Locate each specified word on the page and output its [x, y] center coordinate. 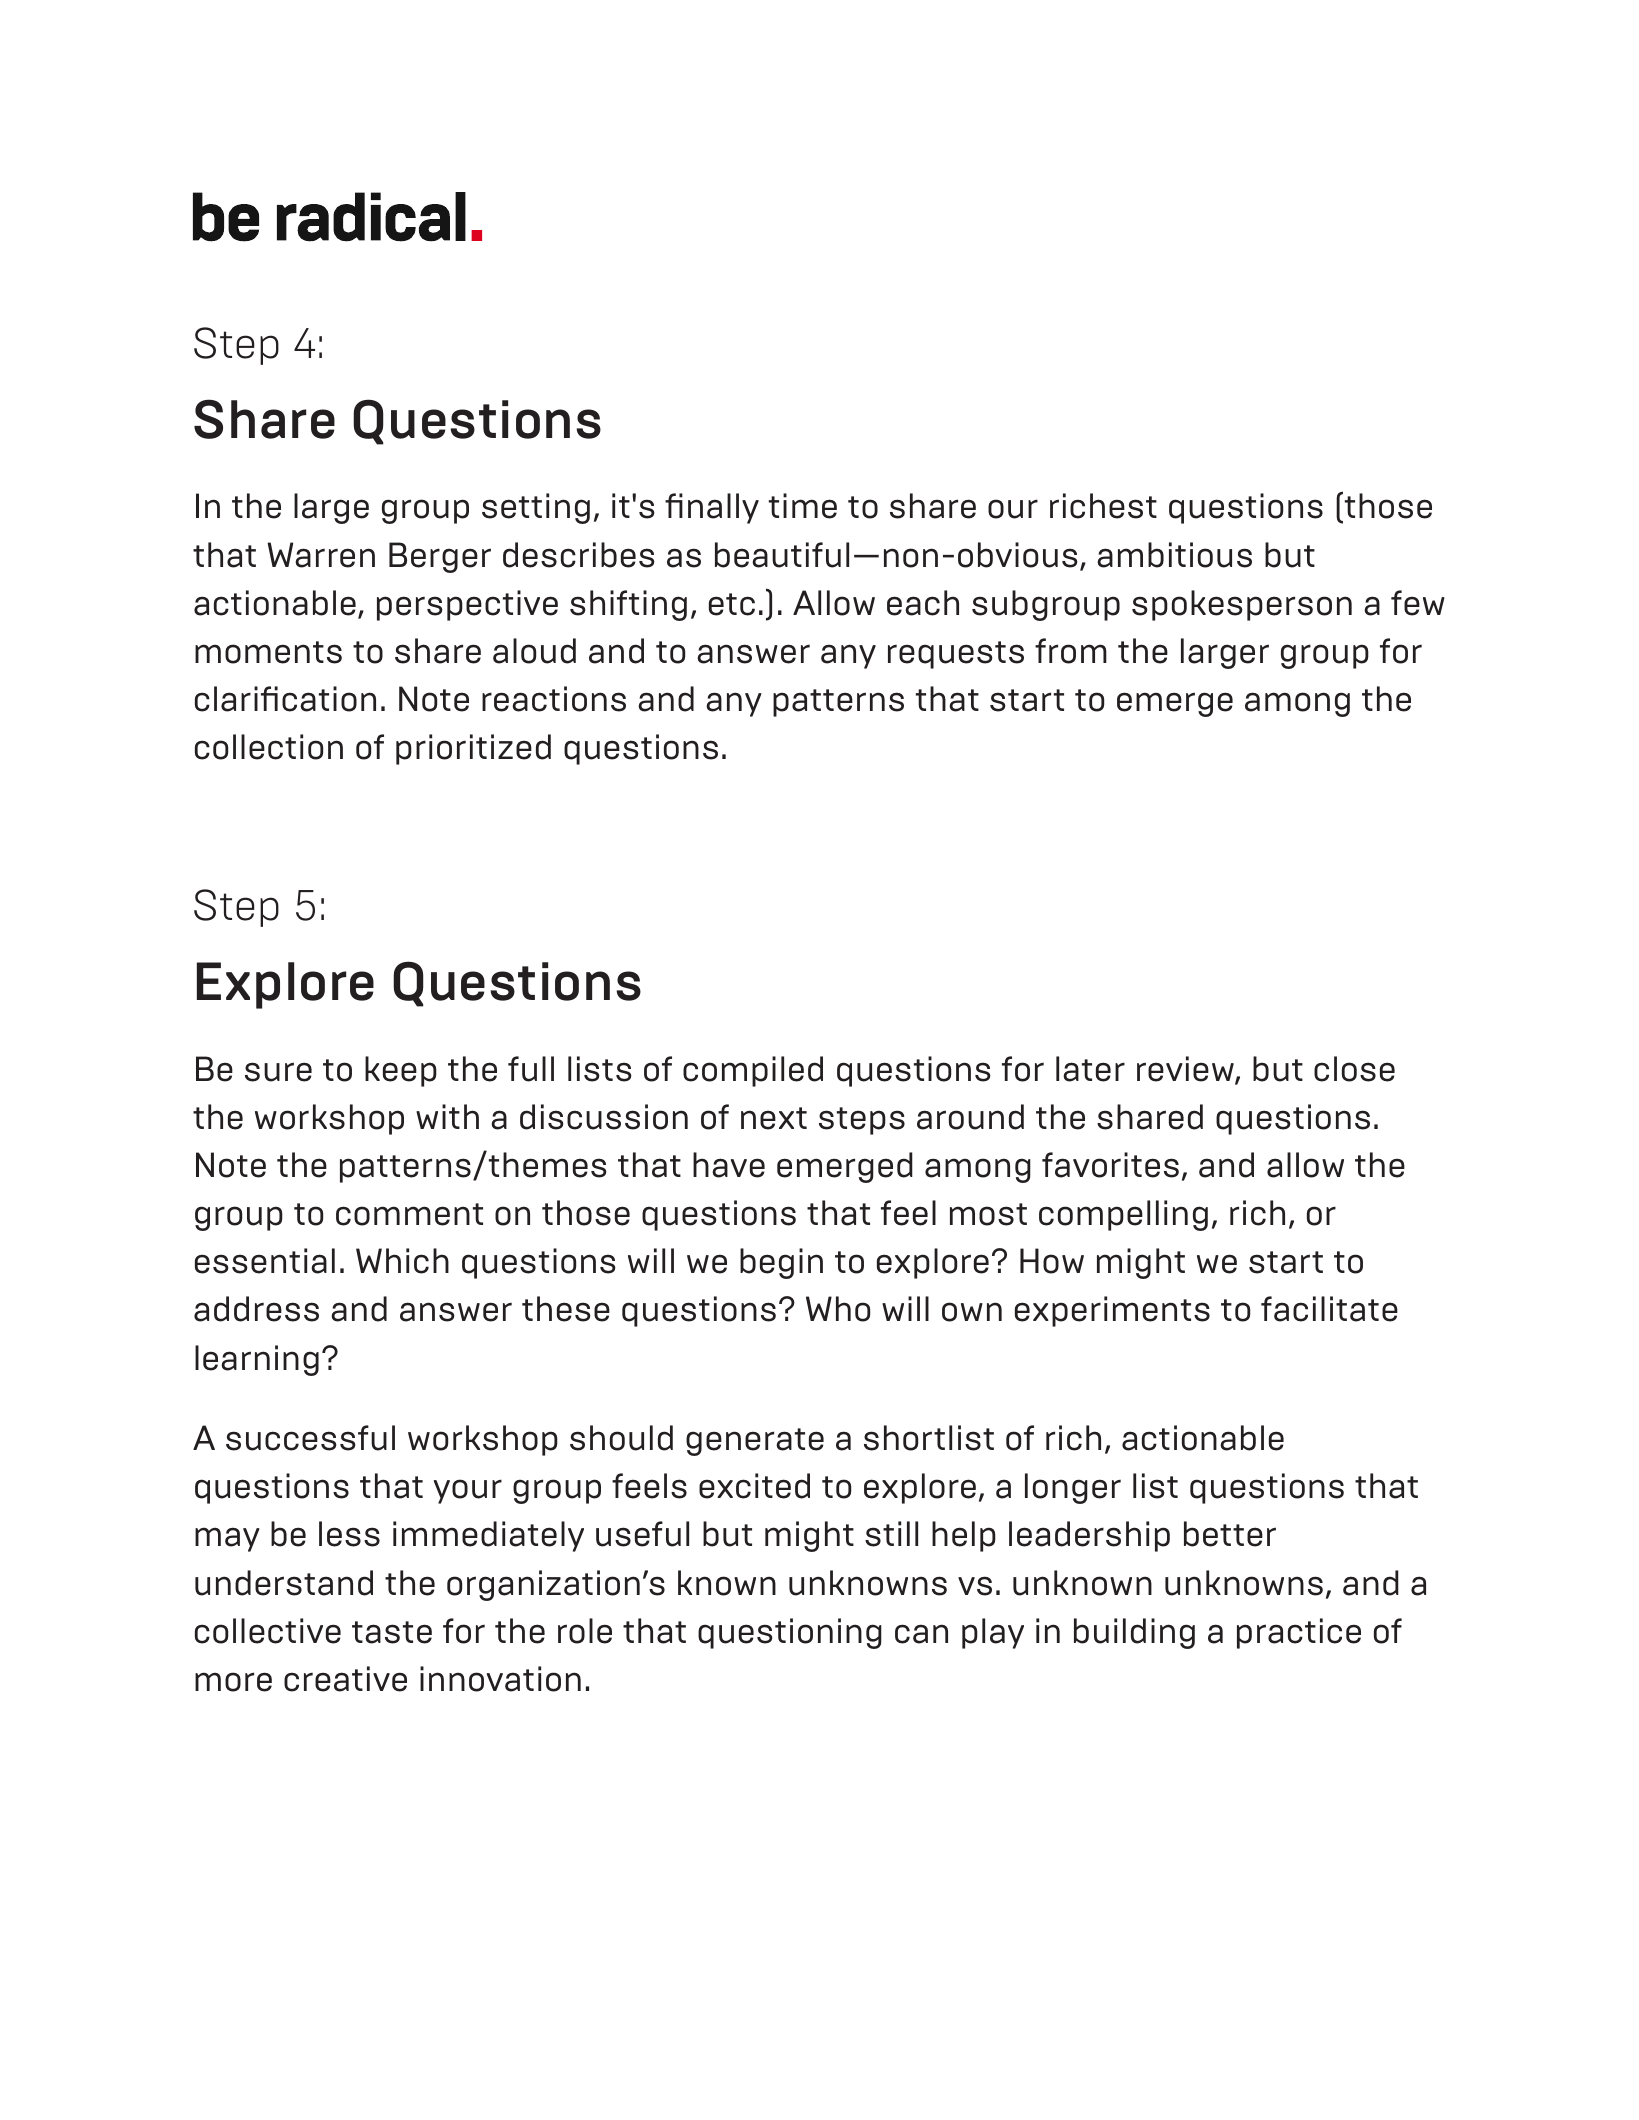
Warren [321, 555]
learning [257, 1360]
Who [838, 1309]
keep [401, 1071]
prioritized [473, 749]
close [1354, 1069]
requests [956, 655]
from [1071, 651]
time [803, 506]
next [774, 1118]
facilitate [1329, 1309]
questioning [790, 1633]
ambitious [1174, 555]
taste [392, 1632]
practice [1299, 1633]
